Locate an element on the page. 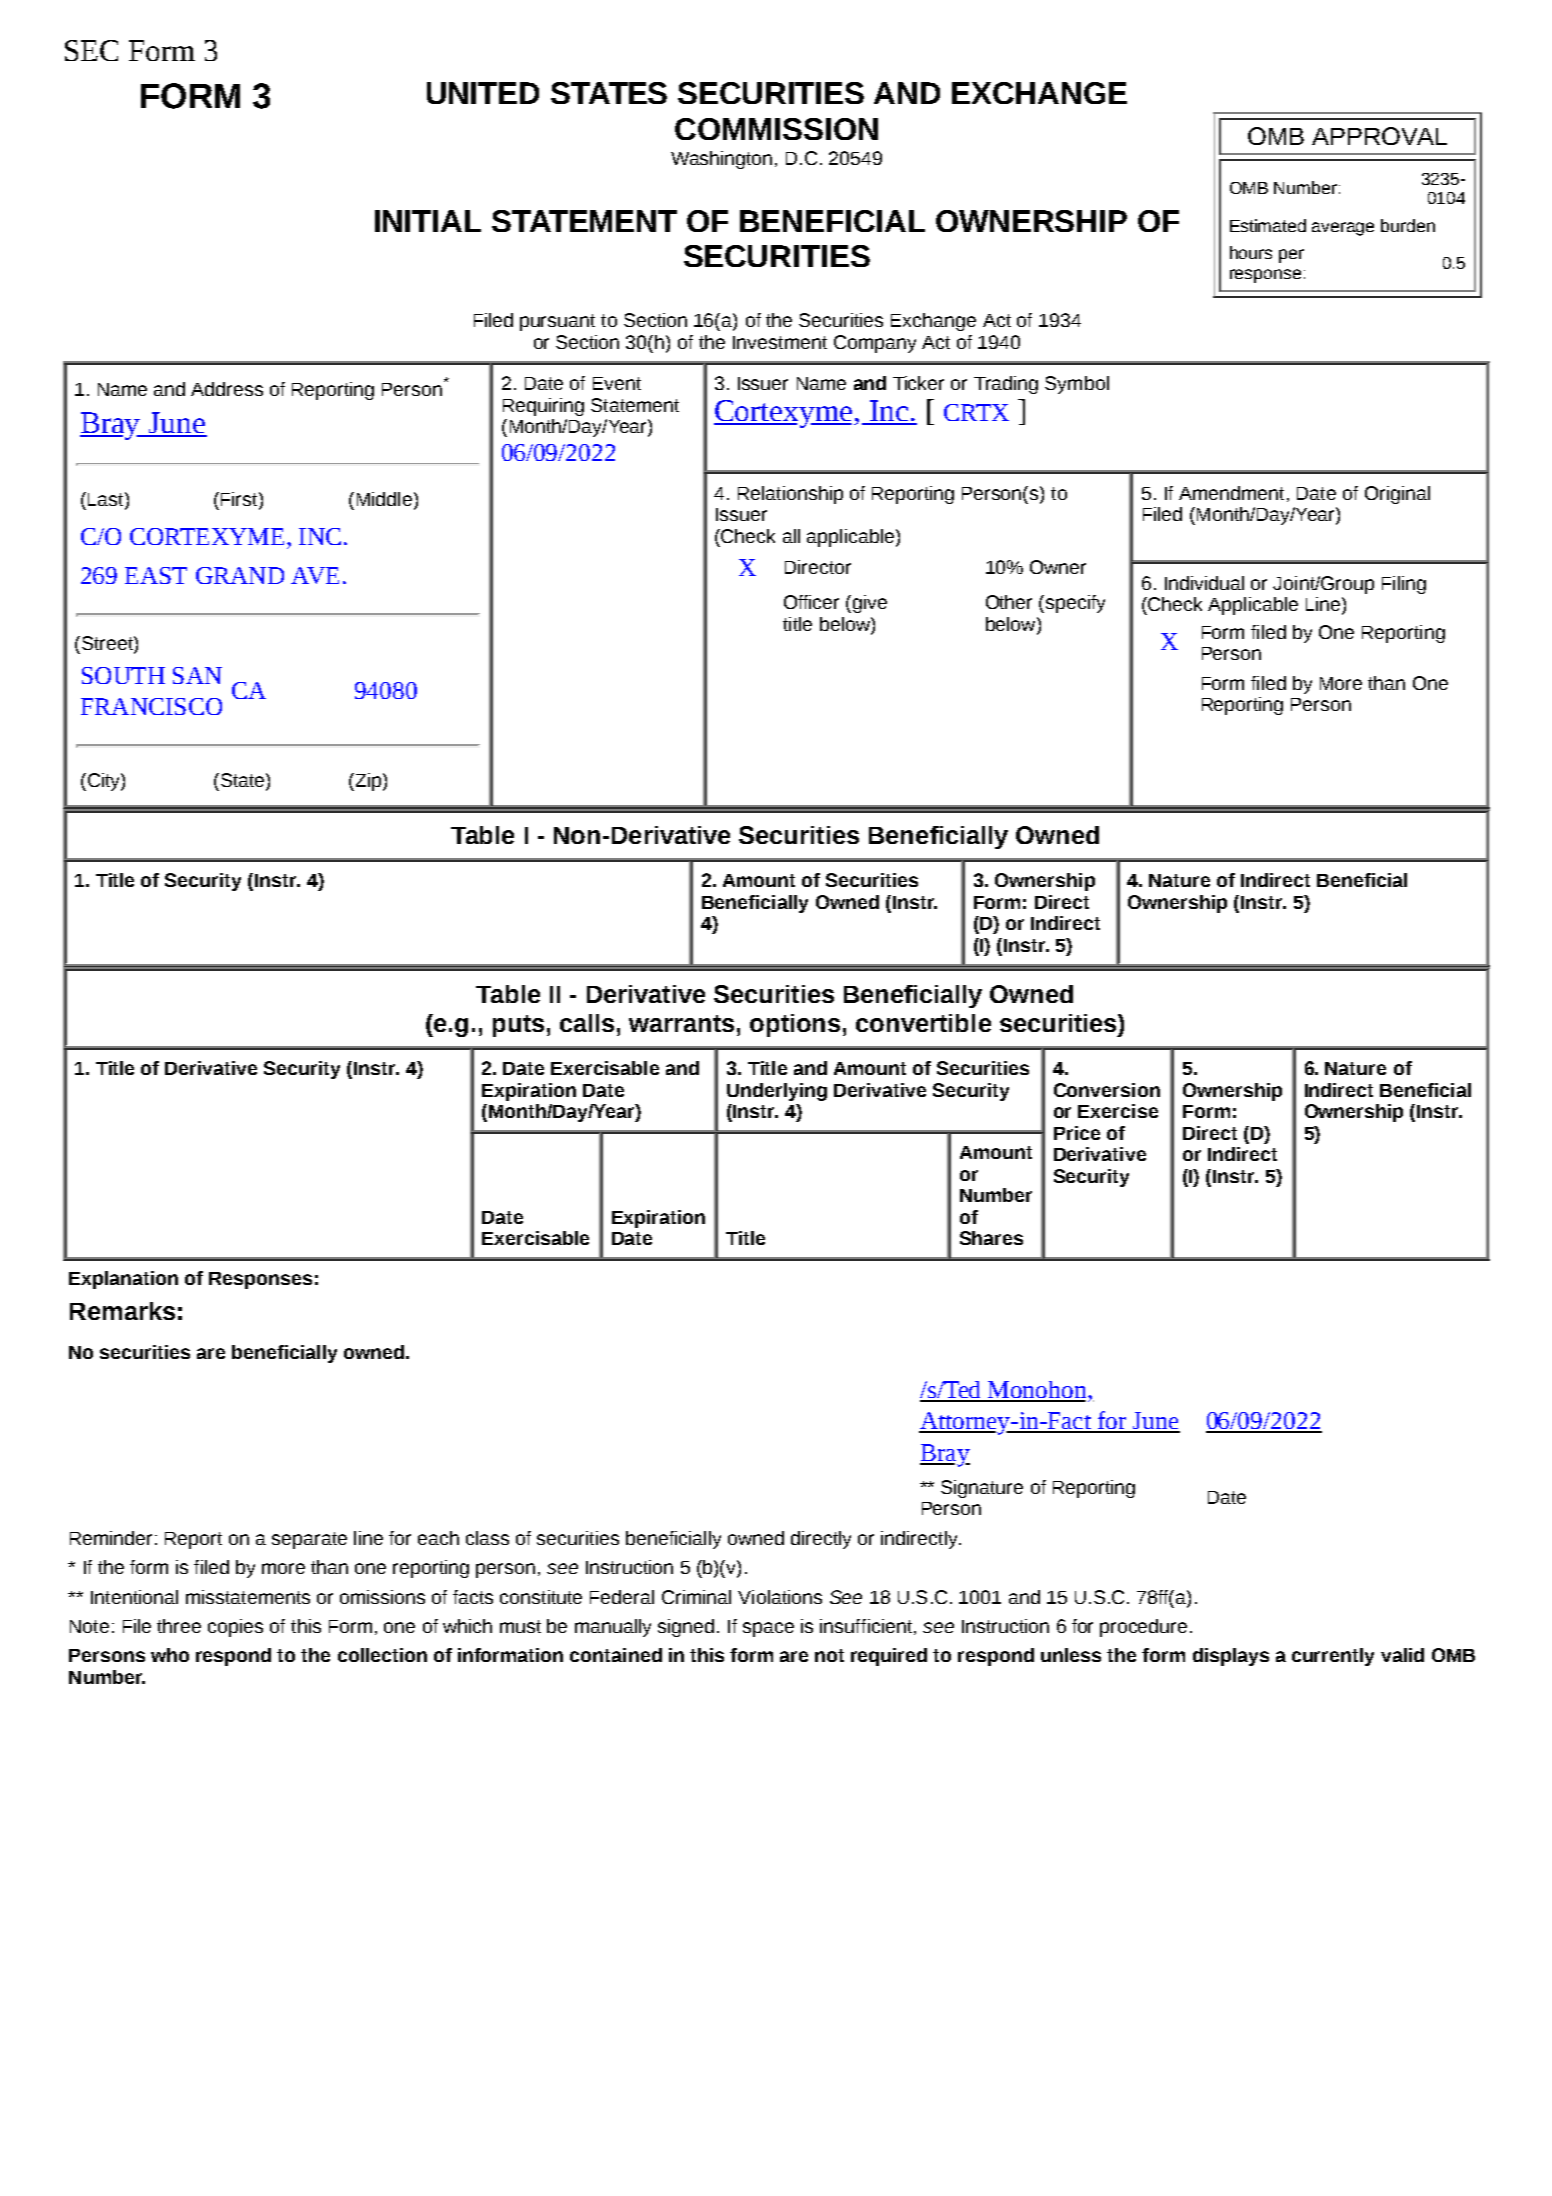 This image has height=2196, width=1552. Conversion is located at coordinates (1107, 1090).
